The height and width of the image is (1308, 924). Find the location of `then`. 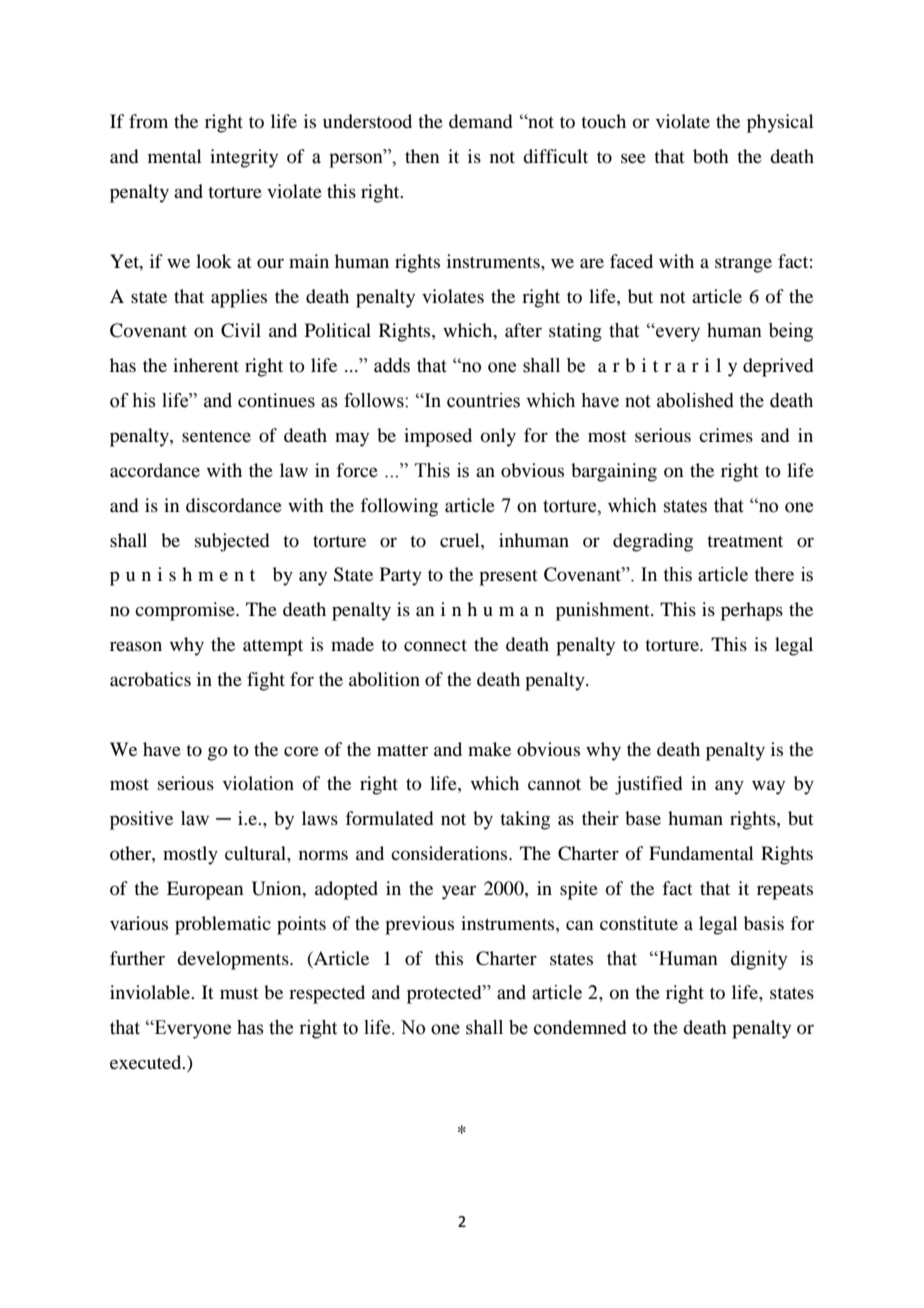

then is located at coordinates (422, 156).
